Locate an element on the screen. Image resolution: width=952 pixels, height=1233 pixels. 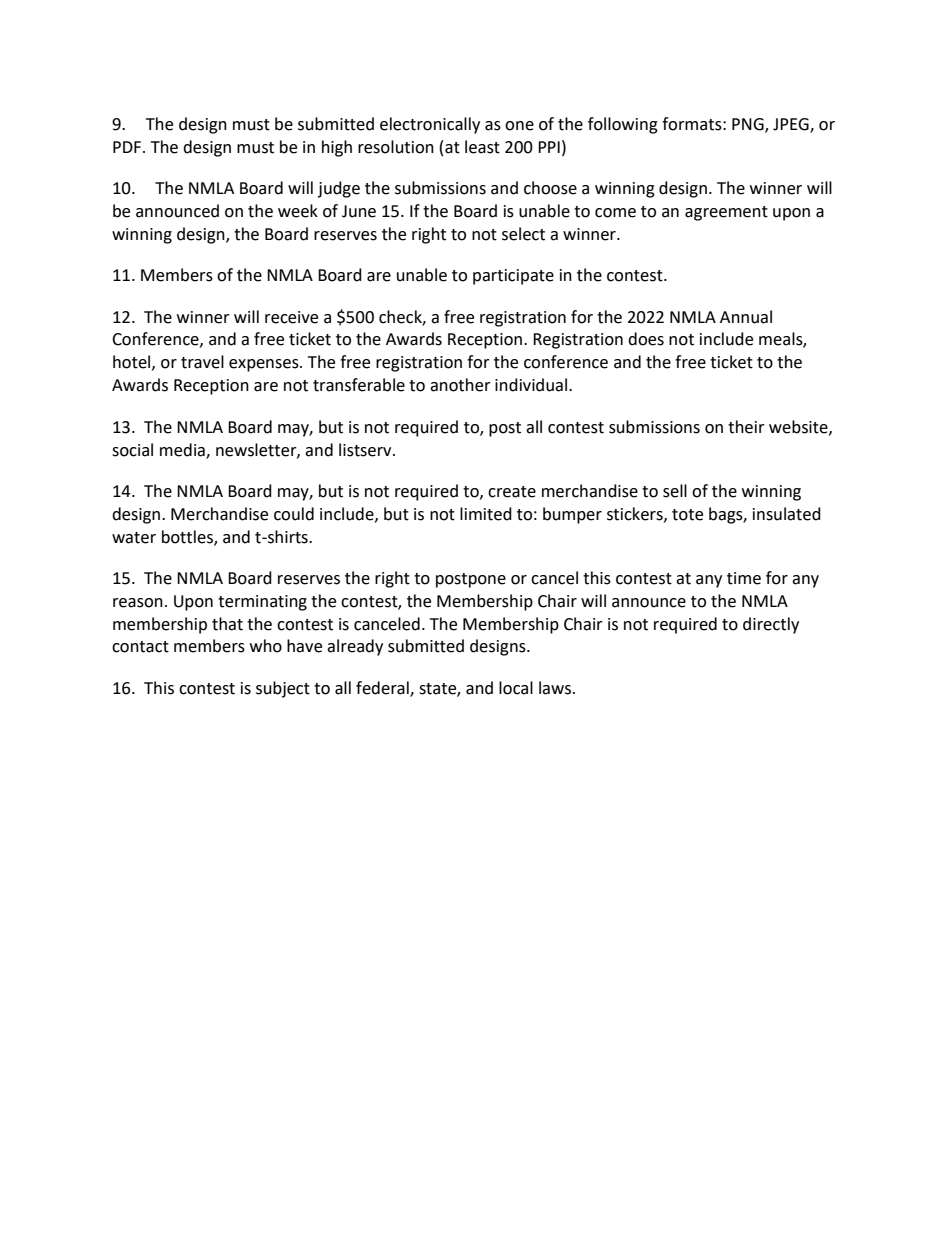
their is located at coordinates (746, 427).
